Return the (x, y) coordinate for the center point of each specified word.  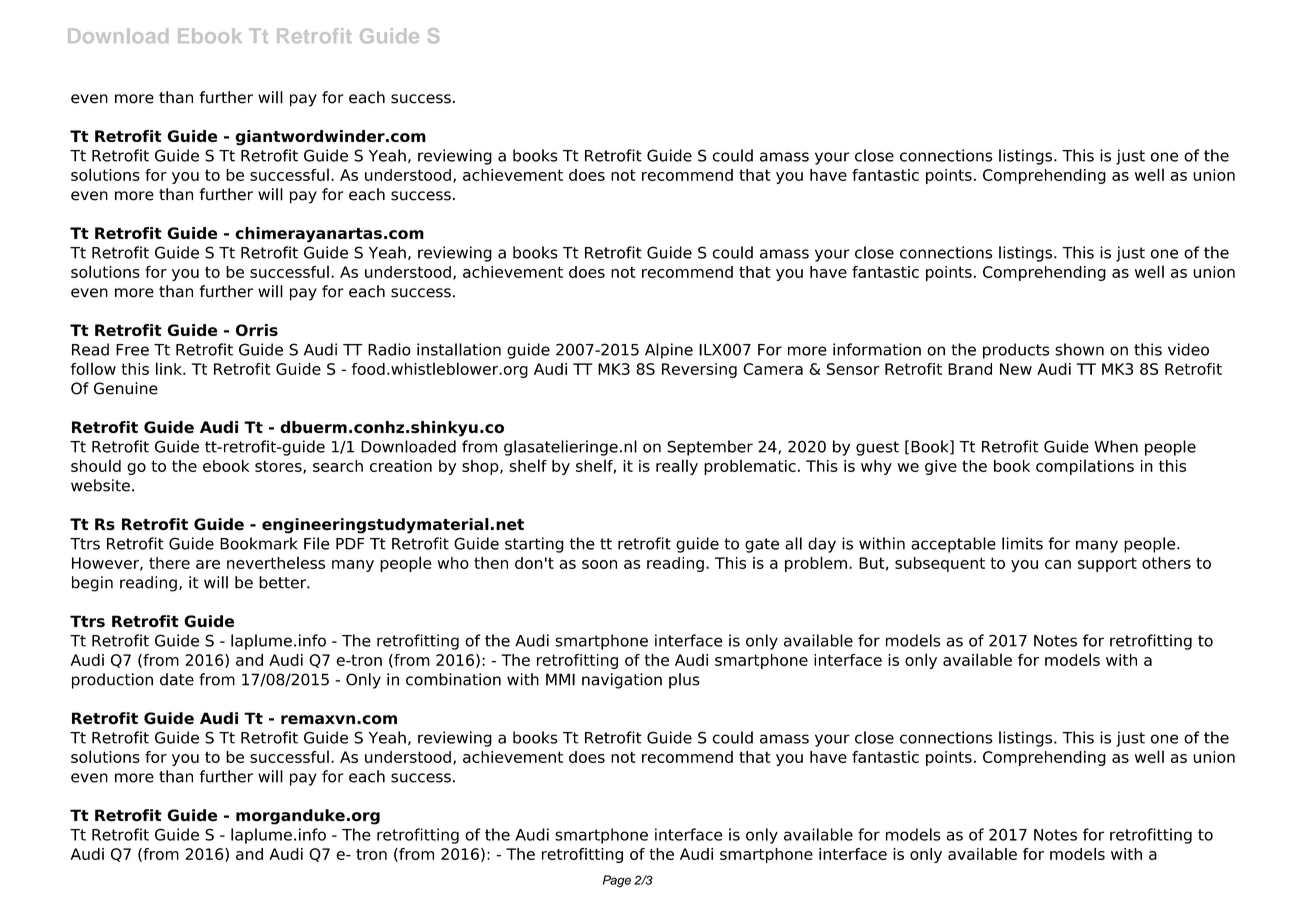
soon (599, 564)
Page (617, 881)
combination (453, 679)
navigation (622, 681)
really (677, 467)
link (170, 368)
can (1058, 564)
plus (684, 681)
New (1016, 369)
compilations (1085, 467)
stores (279, 467)
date (177, 679)
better (283, 582)
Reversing (699, 370)
